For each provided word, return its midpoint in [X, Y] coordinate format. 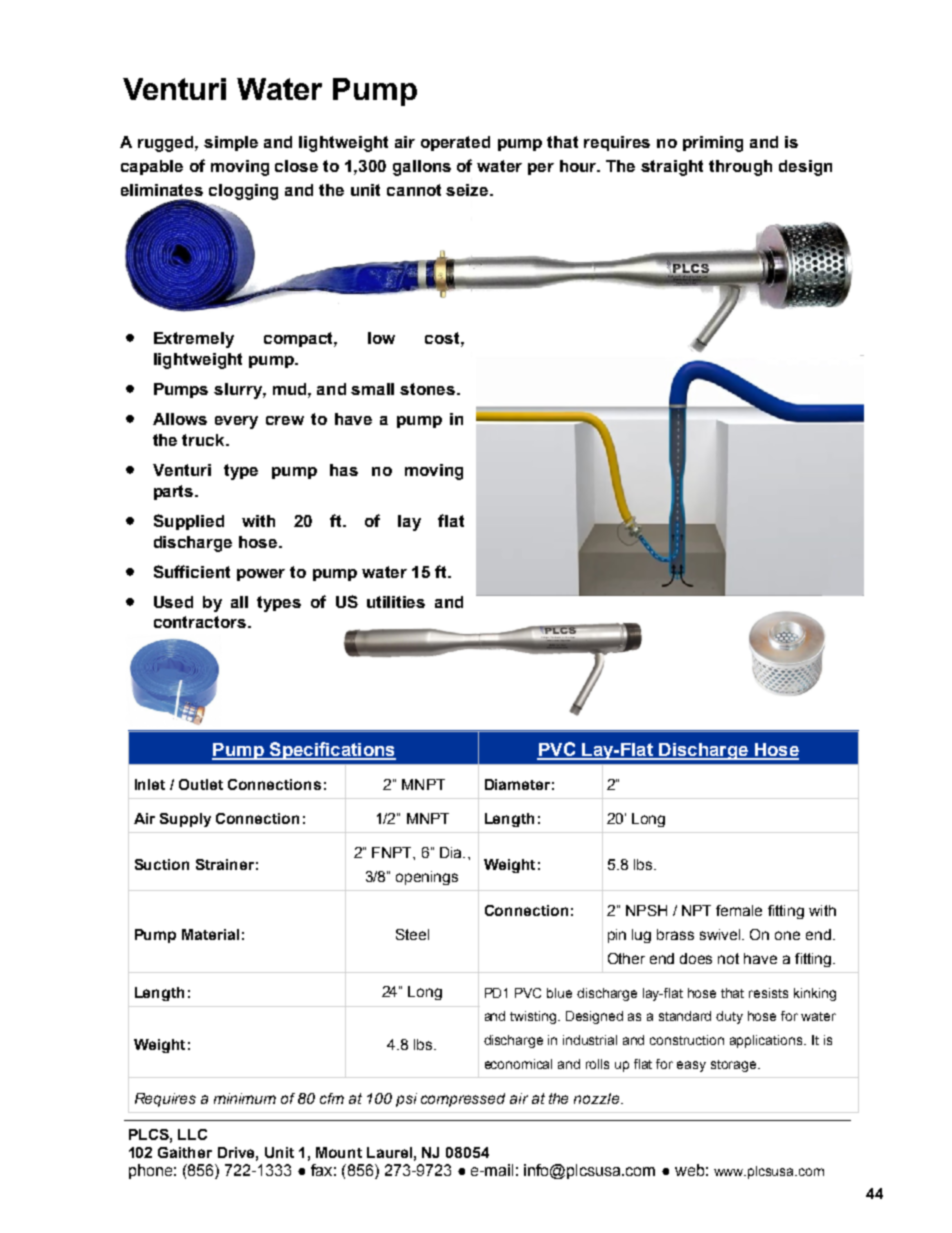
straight [672, 168]
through [740, 168]
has [344, 470]
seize [468, 190]
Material [210, 934]
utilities [396, 602]
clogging [243, 192]
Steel [412, 934]
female [739, 910]
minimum [245, 1098]
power [261, 575]
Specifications [331, 751]
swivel [721, 934]
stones [429, 389]
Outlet [201, 784]
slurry [239, 391]
